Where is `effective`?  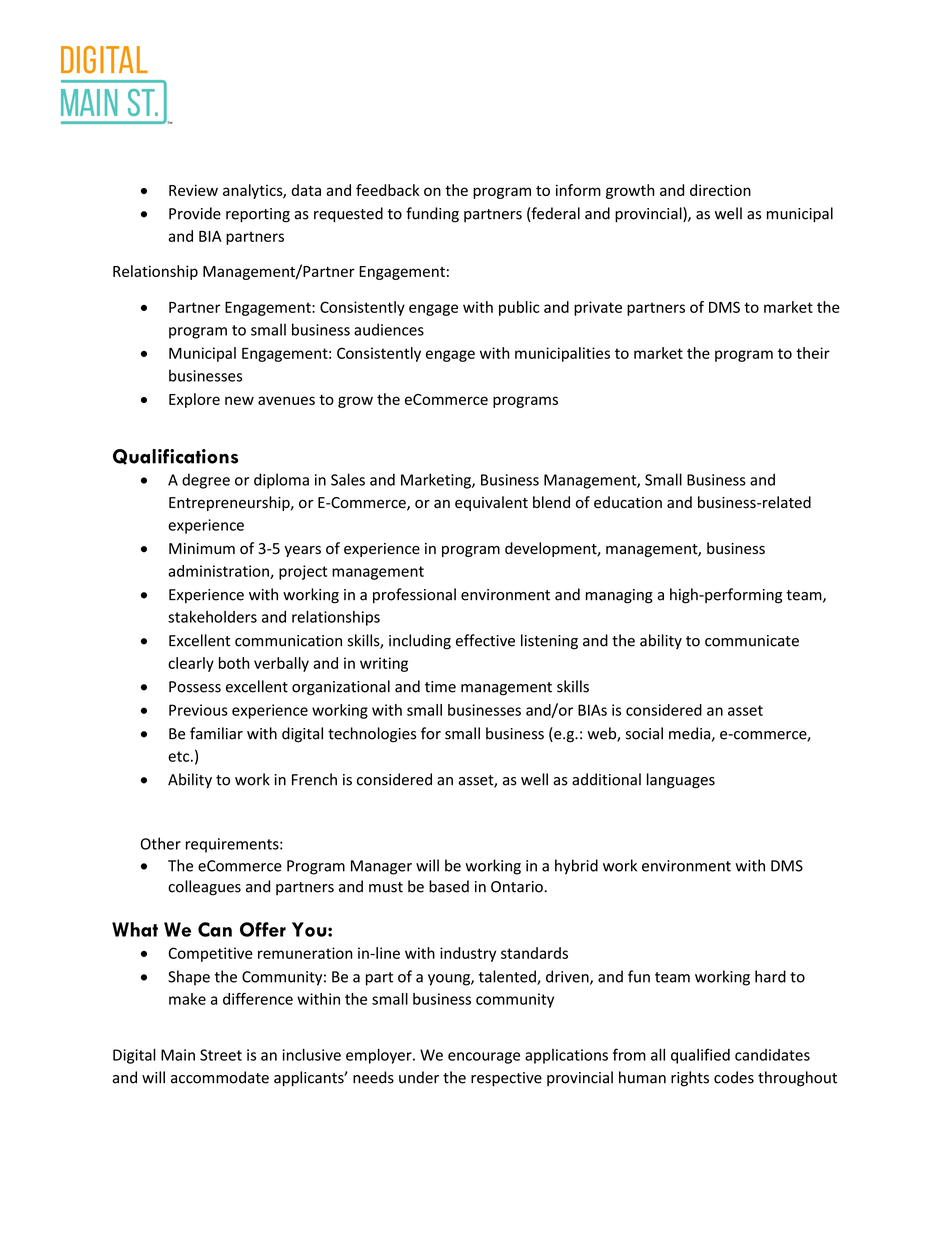 effective is located at coordinates (485, 640).
